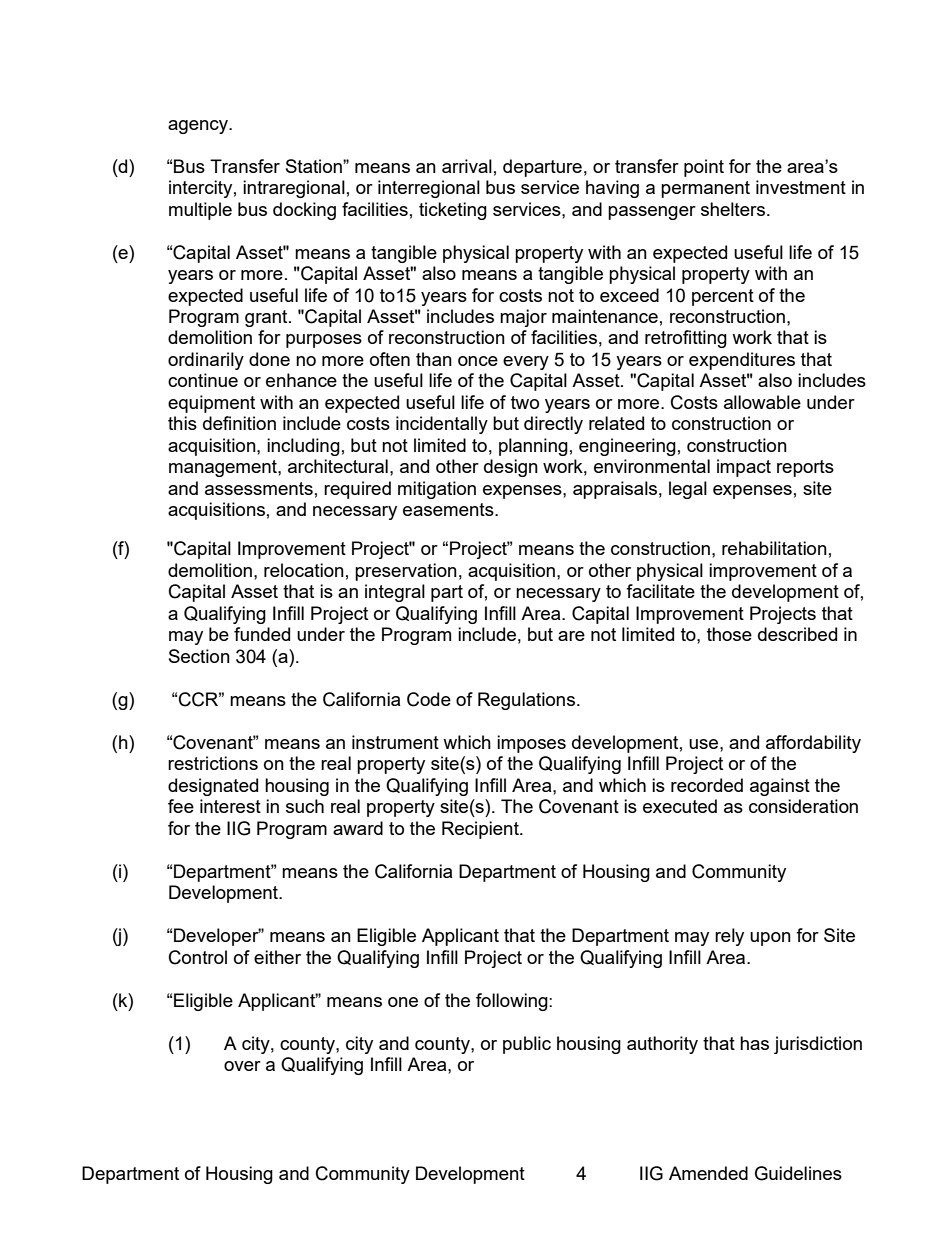 The height and width of the page is (1233, 952). What do you see at coordinates (315, 166) in the page?
I see `Station` at bounding box center [315, 166].
